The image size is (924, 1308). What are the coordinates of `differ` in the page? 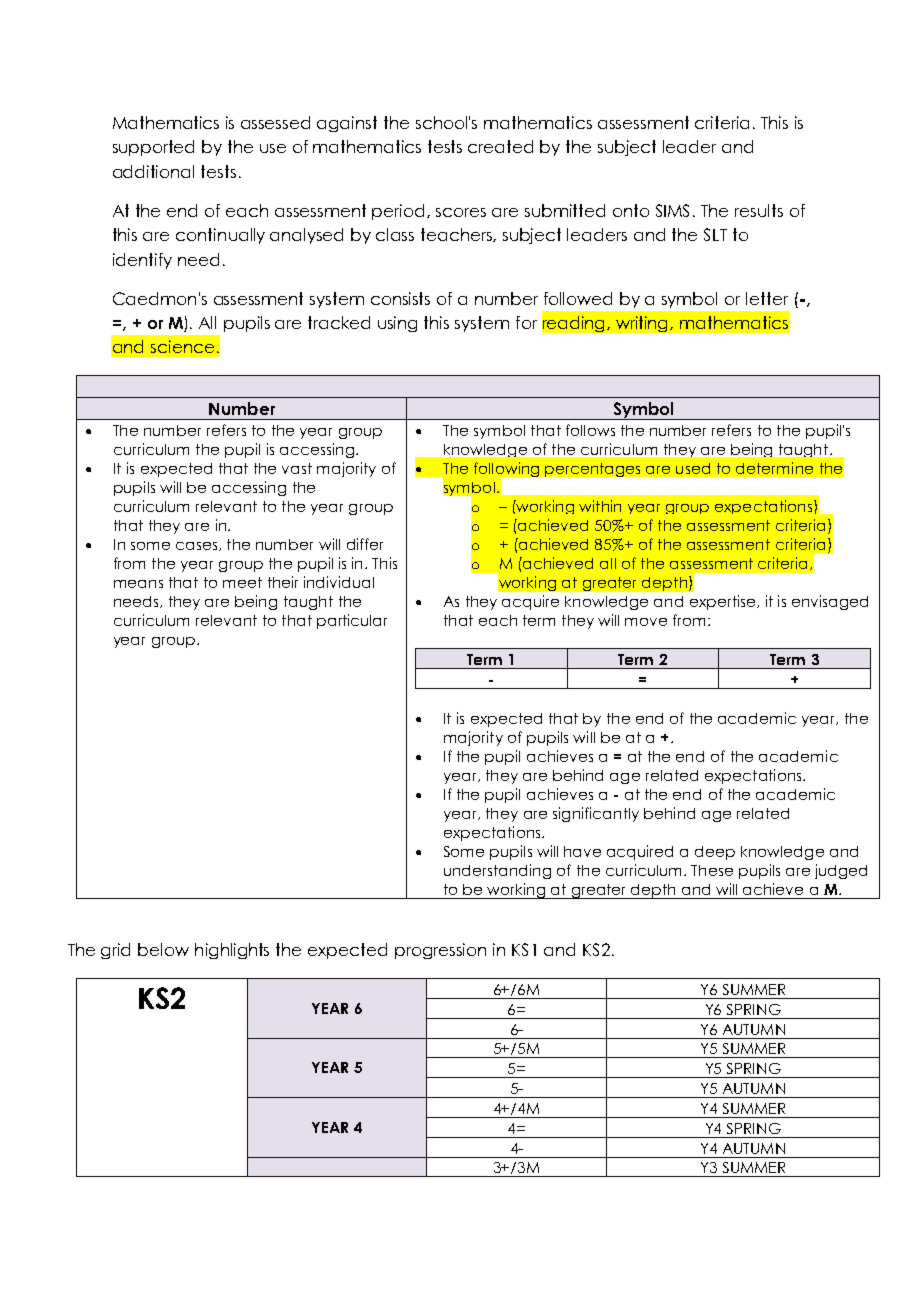 It's located at (365, 544).
